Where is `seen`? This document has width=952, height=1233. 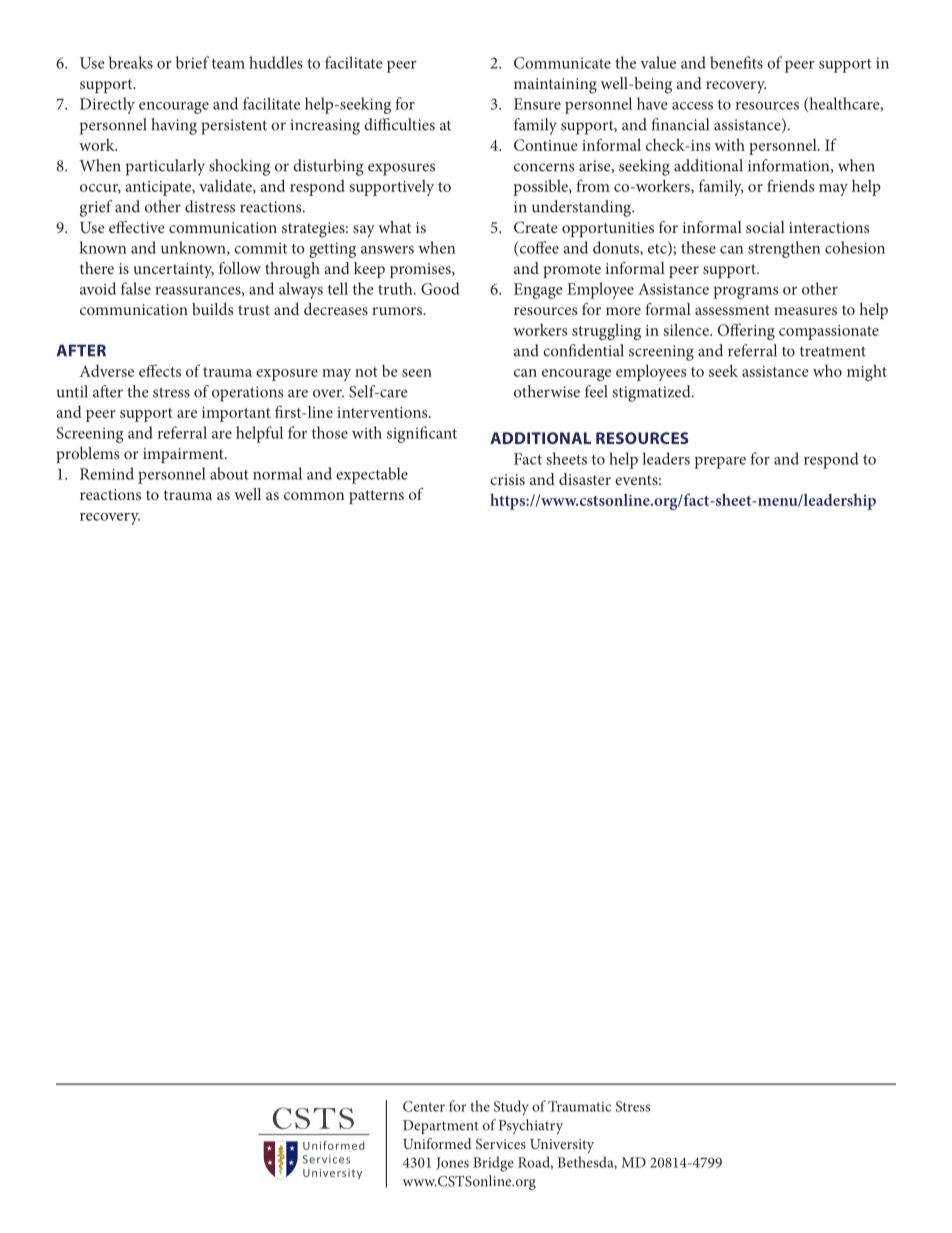
seen is located at coordinates (417, 373).
